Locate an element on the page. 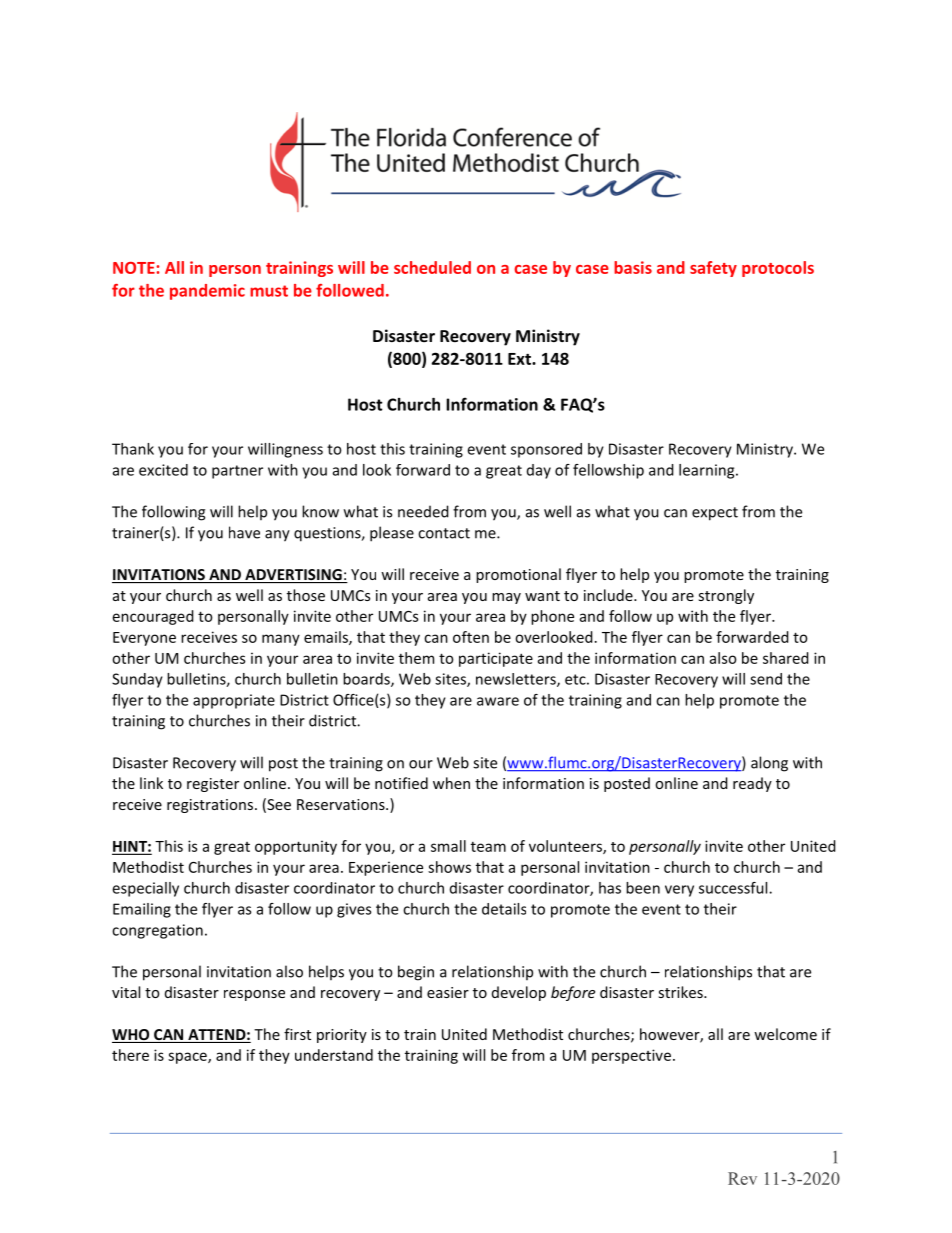 Image resolution: width=952 pixels, height=1233 pixels. space is located at coordinates (188, 1058).
